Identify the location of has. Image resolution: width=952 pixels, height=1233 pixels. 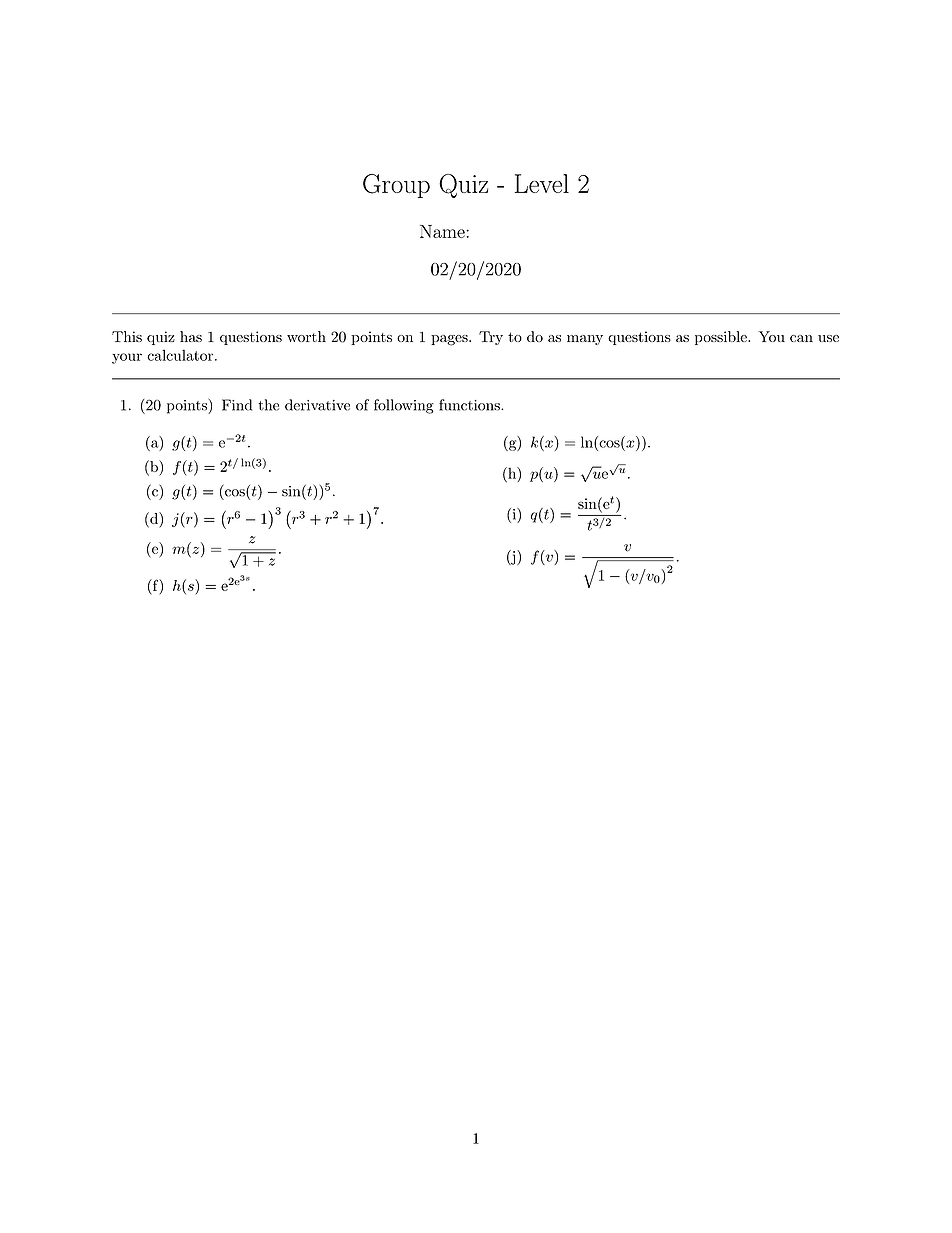
(191, 336).
